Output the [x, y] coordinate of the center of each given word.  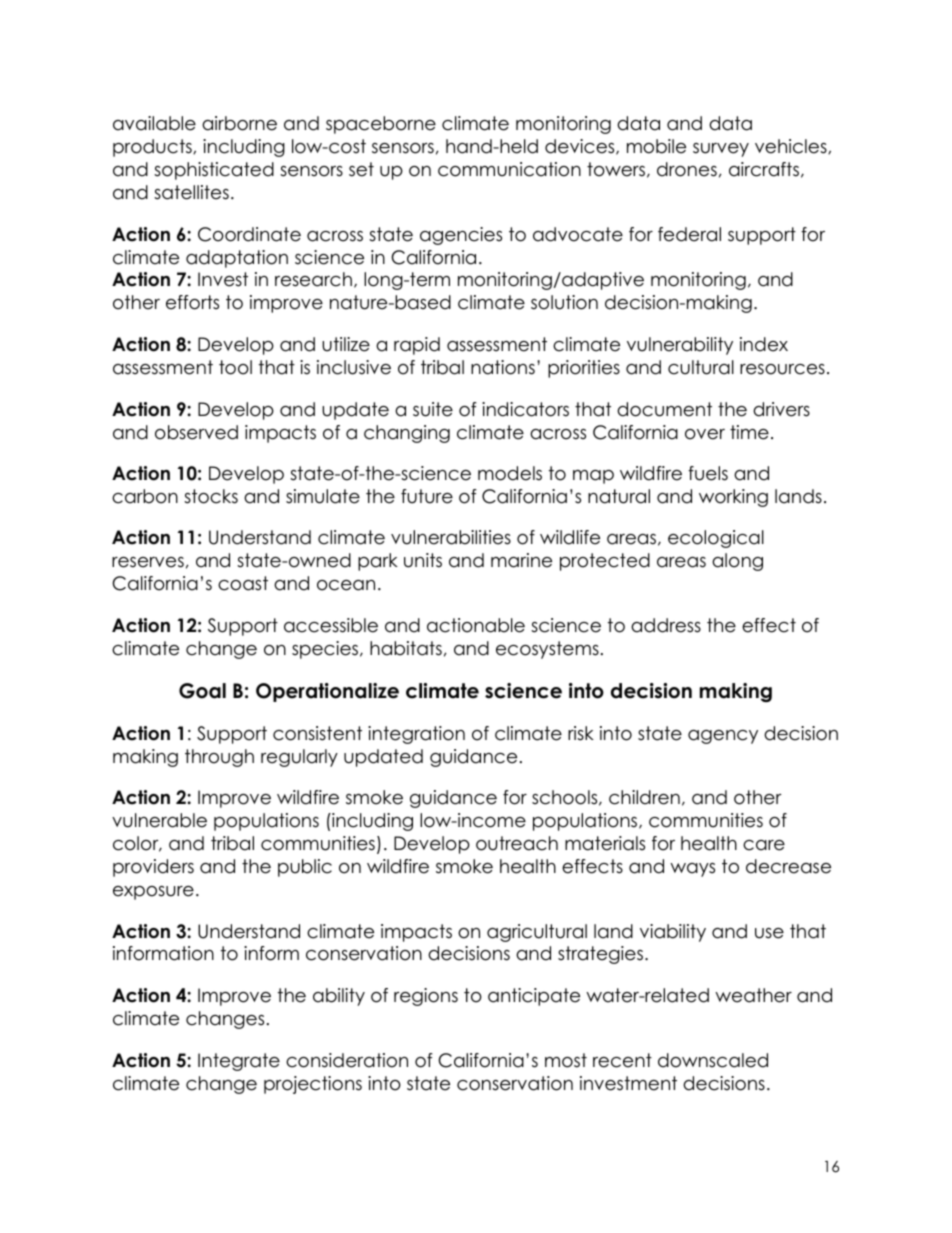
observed [196, 432]
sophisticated [214, 171]
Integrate [239, 1062]
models [510, 473]
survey [721, 150]
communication [509, 169]
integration [416, 735]
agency [723, 737]
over [705, 434]
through [219, 758]
